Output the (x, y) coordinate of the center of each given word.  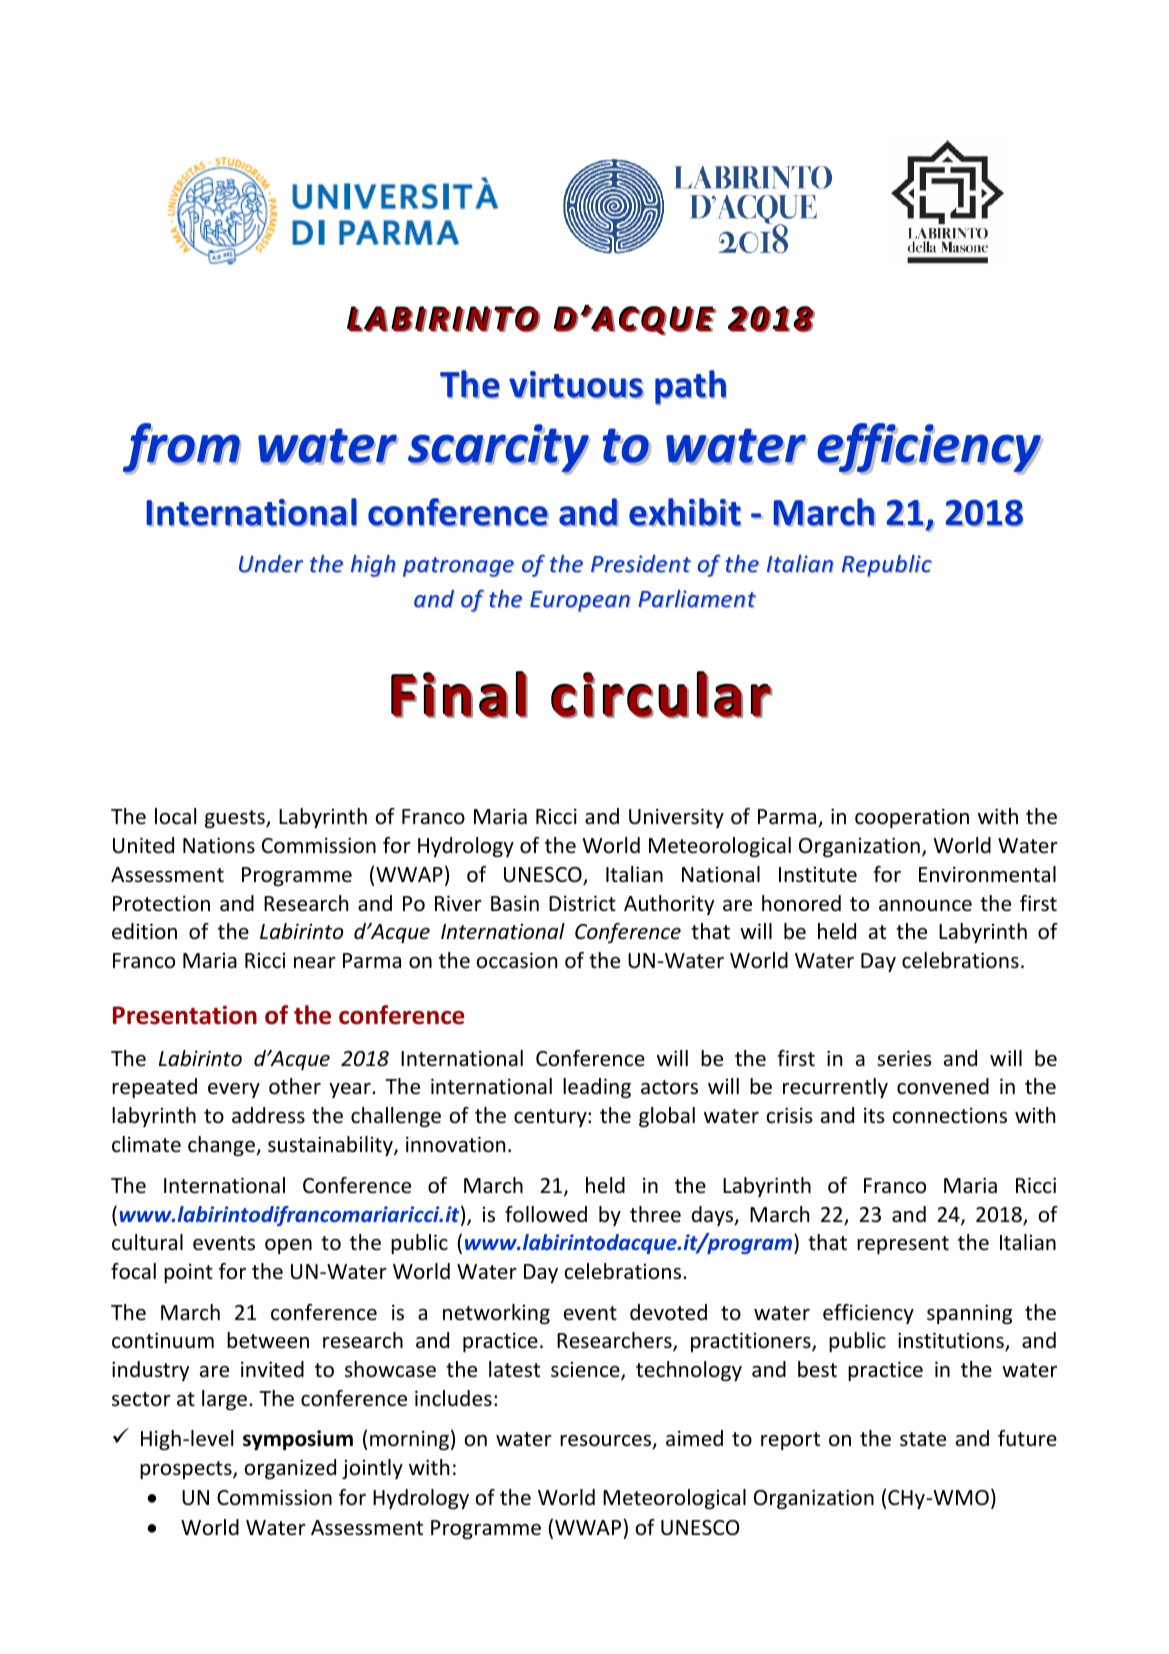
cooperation (912, 818)
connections (950, 1115)
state (923, 1439)
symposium (298, 1440)
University (676, 818)
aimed (694, 1438)
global (667, 1117)
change (222, 1146)
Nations (219, 845)
